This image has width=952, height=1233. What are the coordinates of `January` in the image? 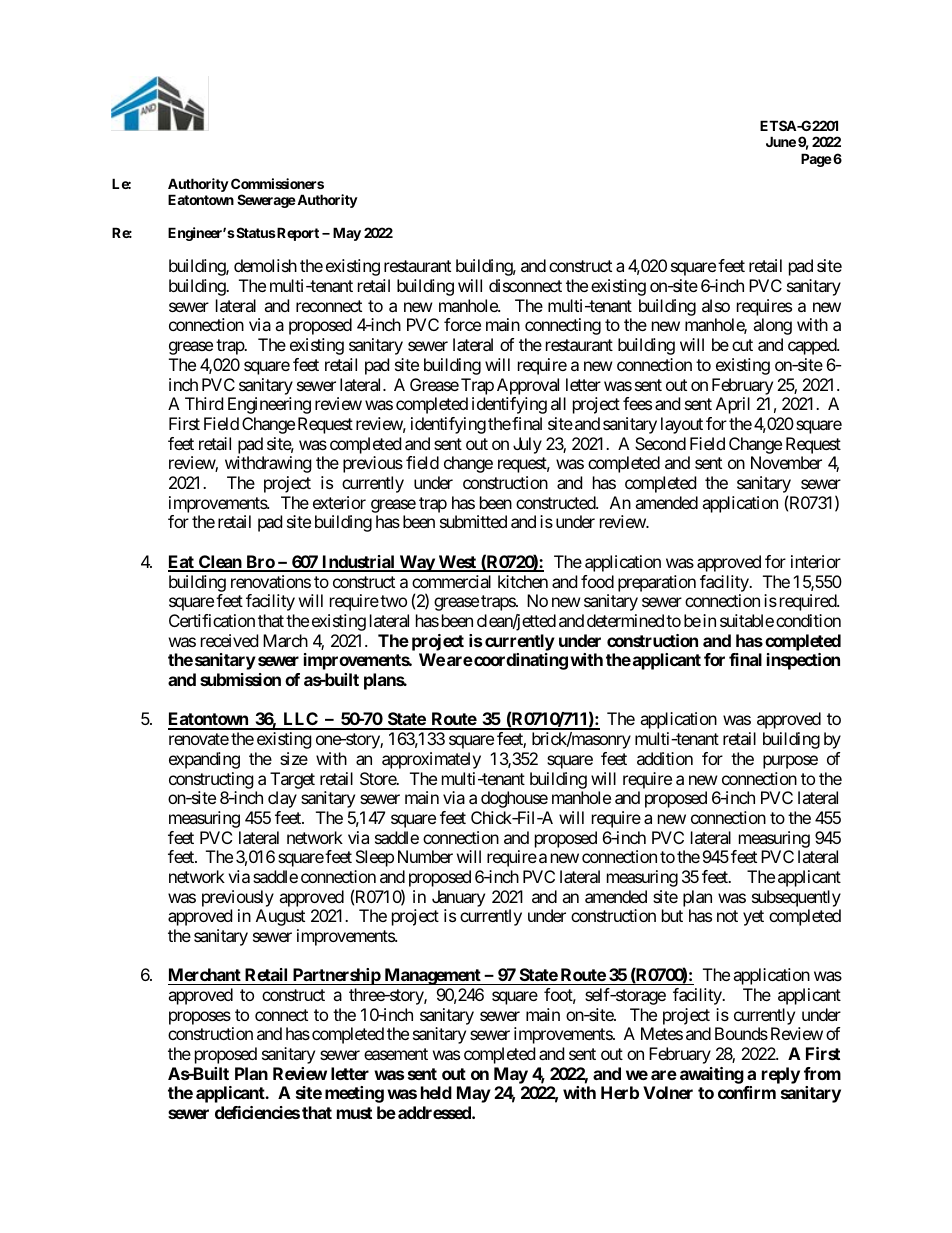 It's located at (458, 898).
